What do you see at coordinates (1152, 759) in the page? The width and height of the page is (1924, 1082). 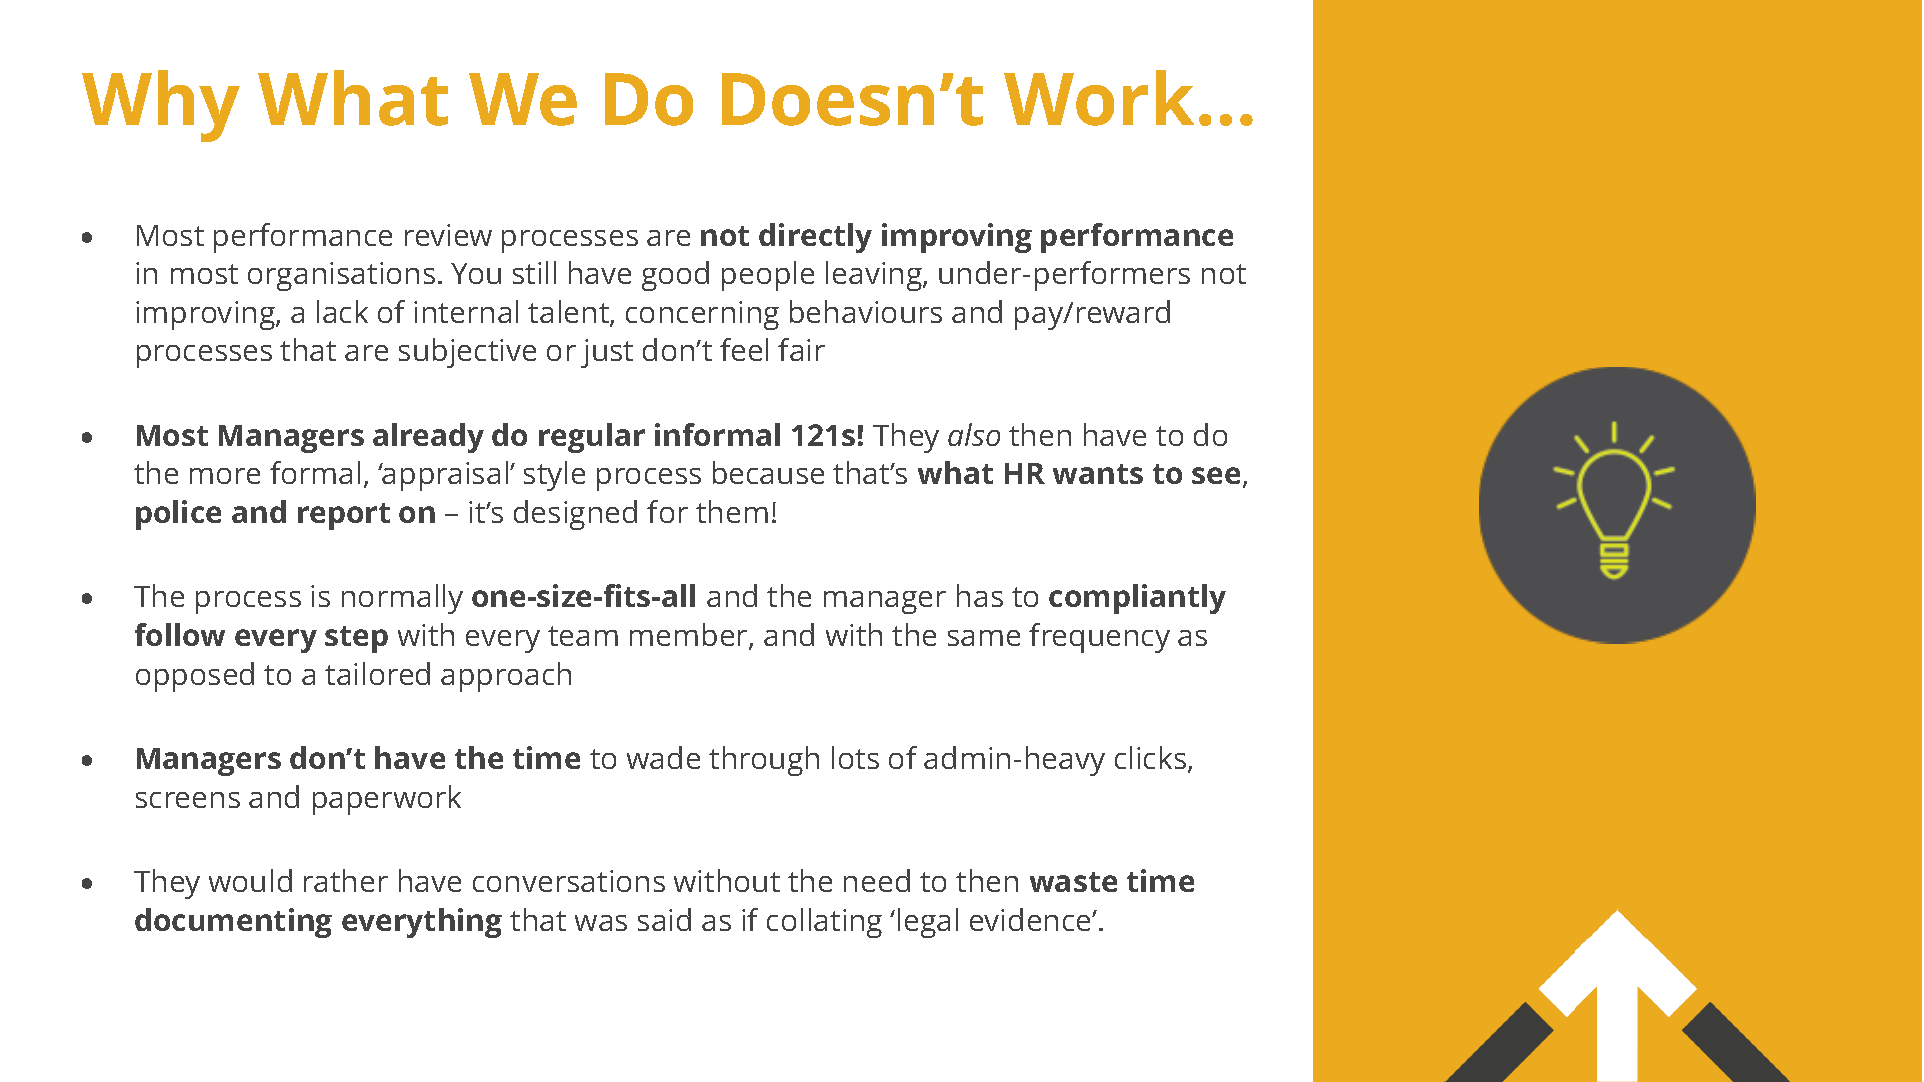 I see `clicks` at bounding box center [1152, 759].
